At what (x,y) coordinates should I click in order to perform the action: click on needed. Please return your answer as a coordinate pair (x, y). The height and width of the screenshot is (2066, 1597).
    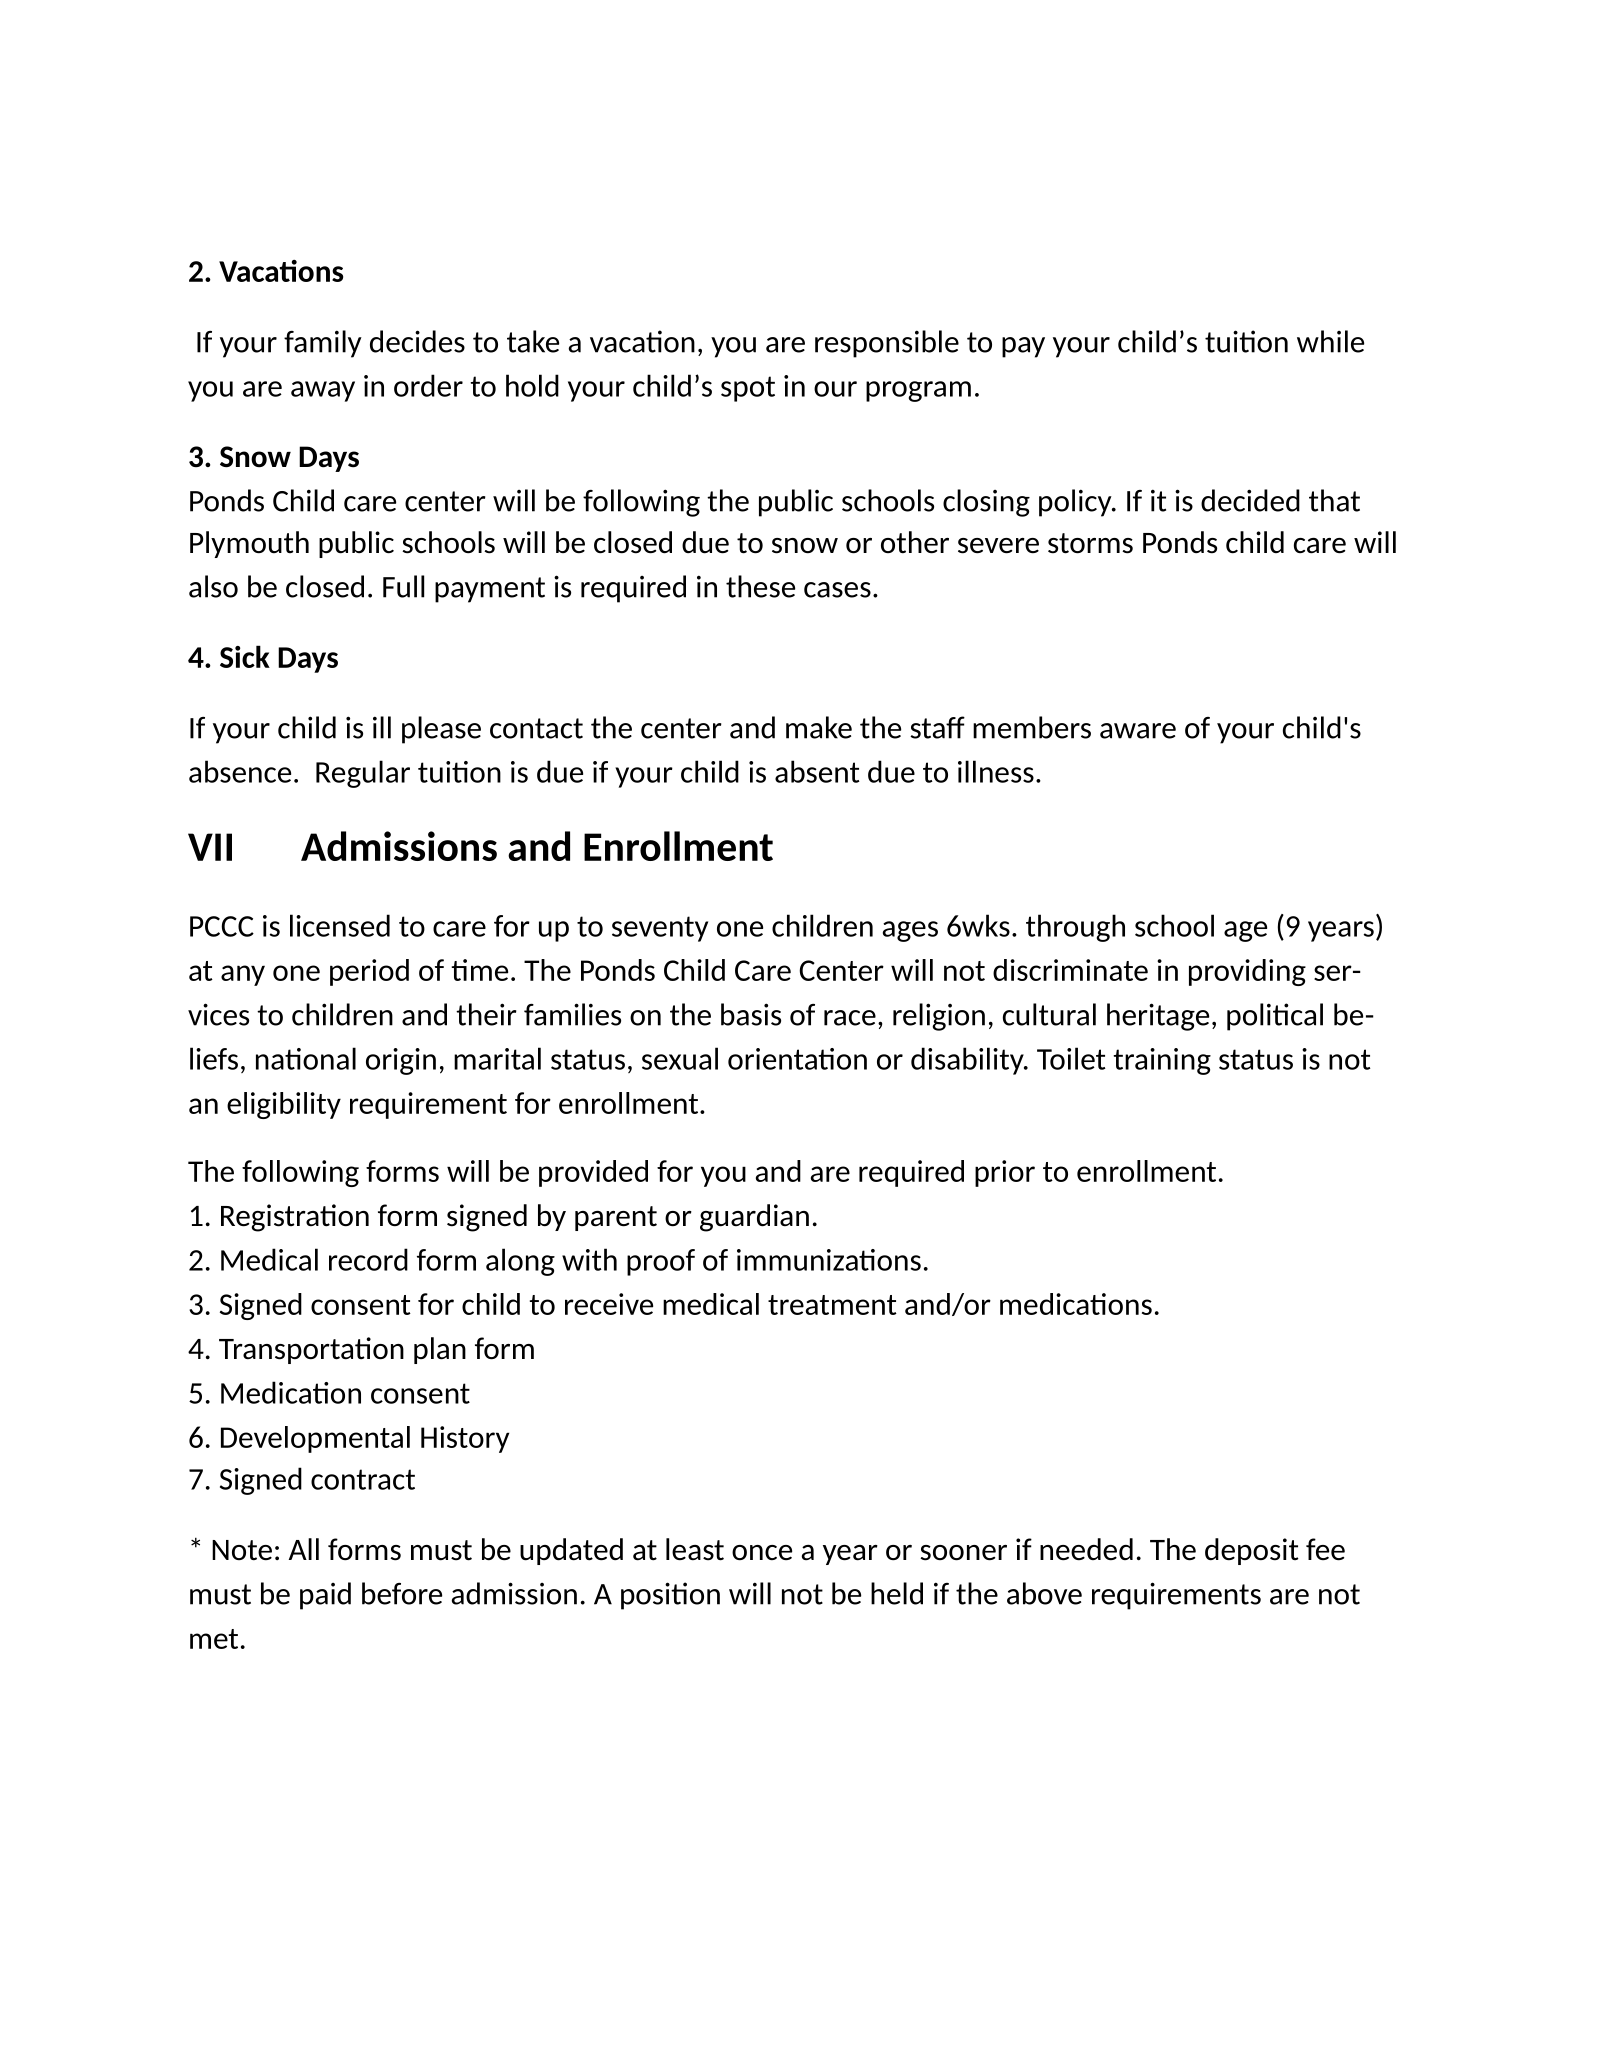
    Looking at the image, I should click on (1086, 1549).
